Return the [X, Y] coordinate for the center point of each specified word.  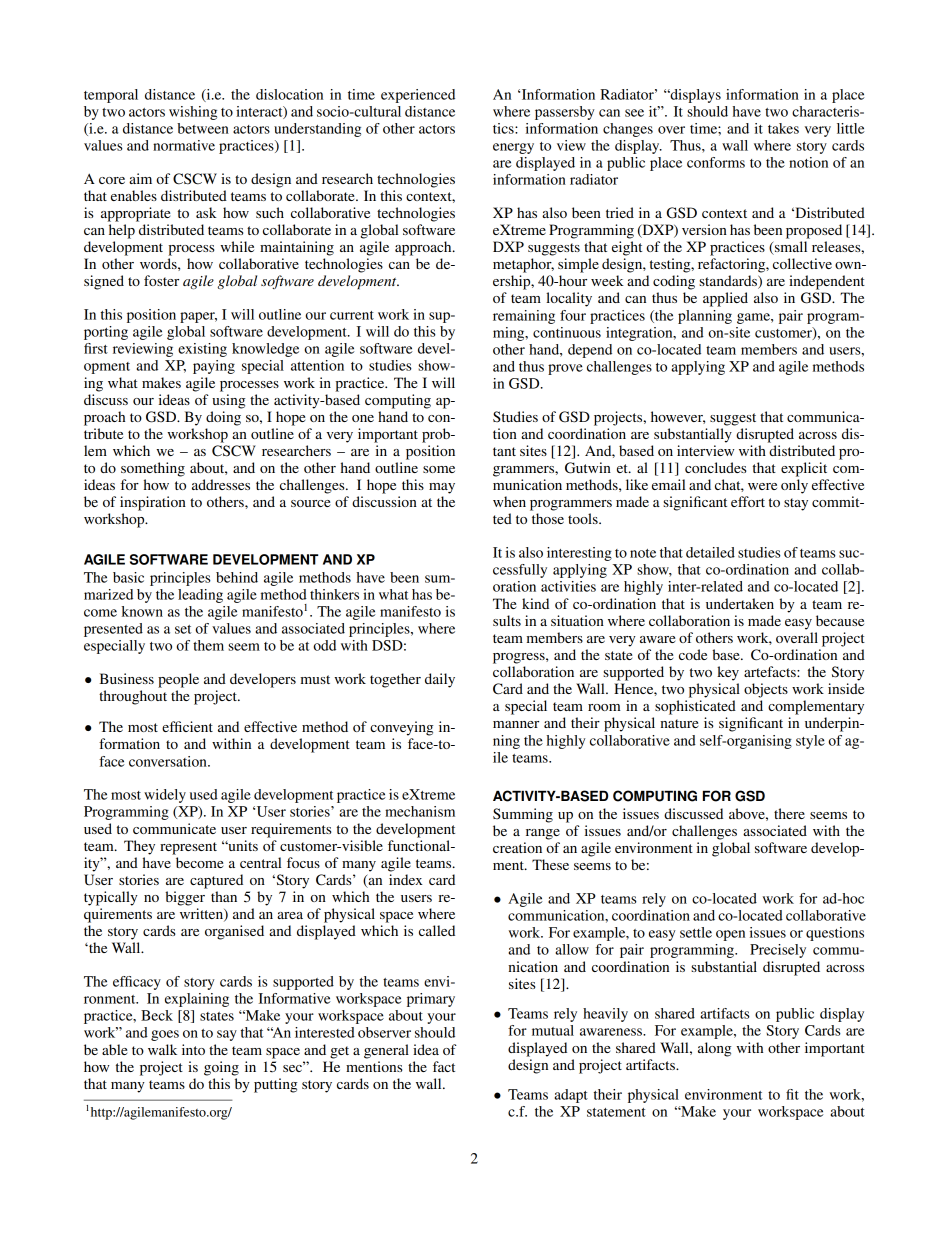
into [193, 1049]
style [810, 742]
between [203, 128]
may [442, 488]
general [386, 1051]
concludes [715, 467]
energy [513, 148]
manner [516, 724]
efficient [187, 726]
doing [223, 418]
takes [783, 128]
